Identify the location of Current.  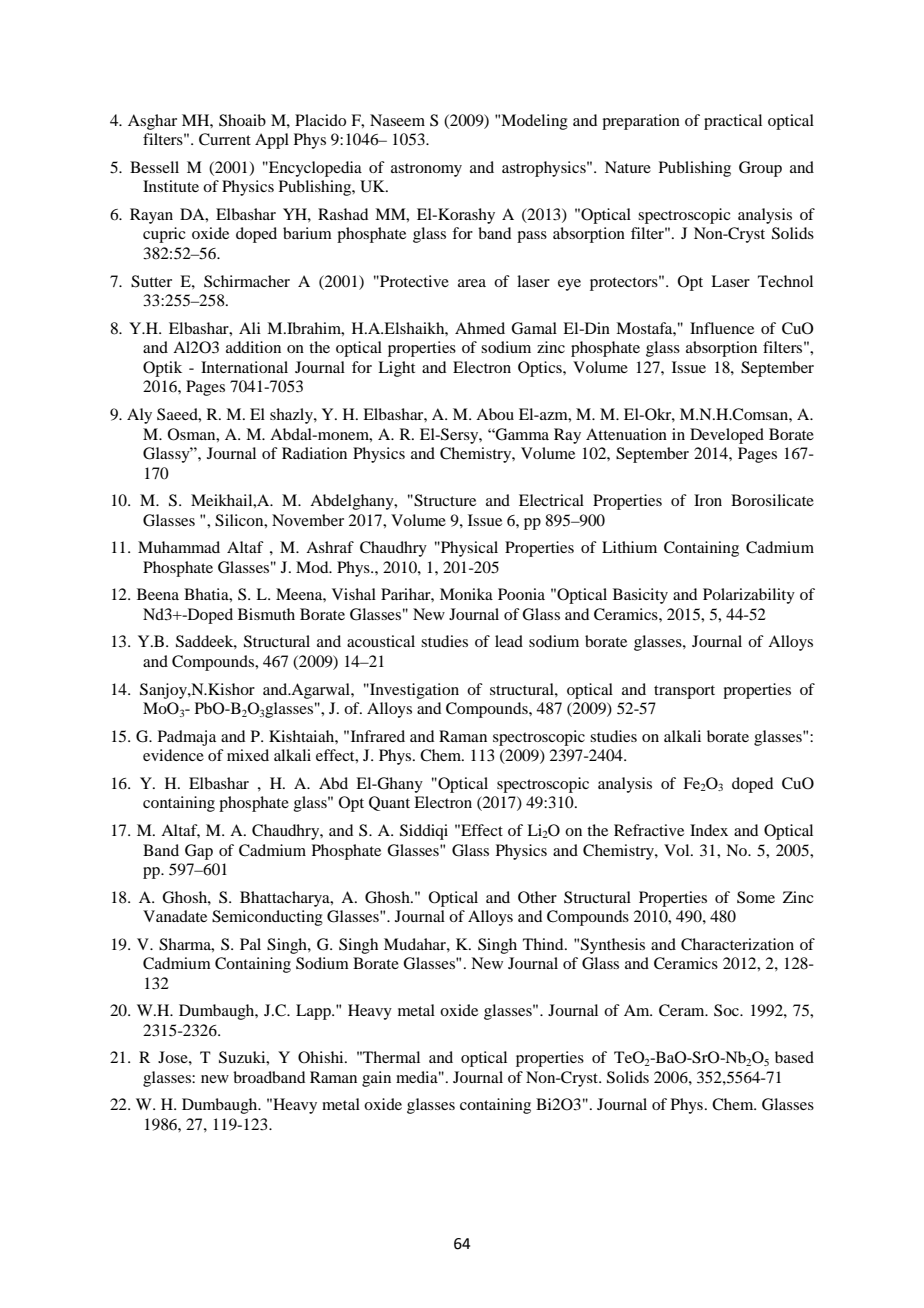
(225, 139).
